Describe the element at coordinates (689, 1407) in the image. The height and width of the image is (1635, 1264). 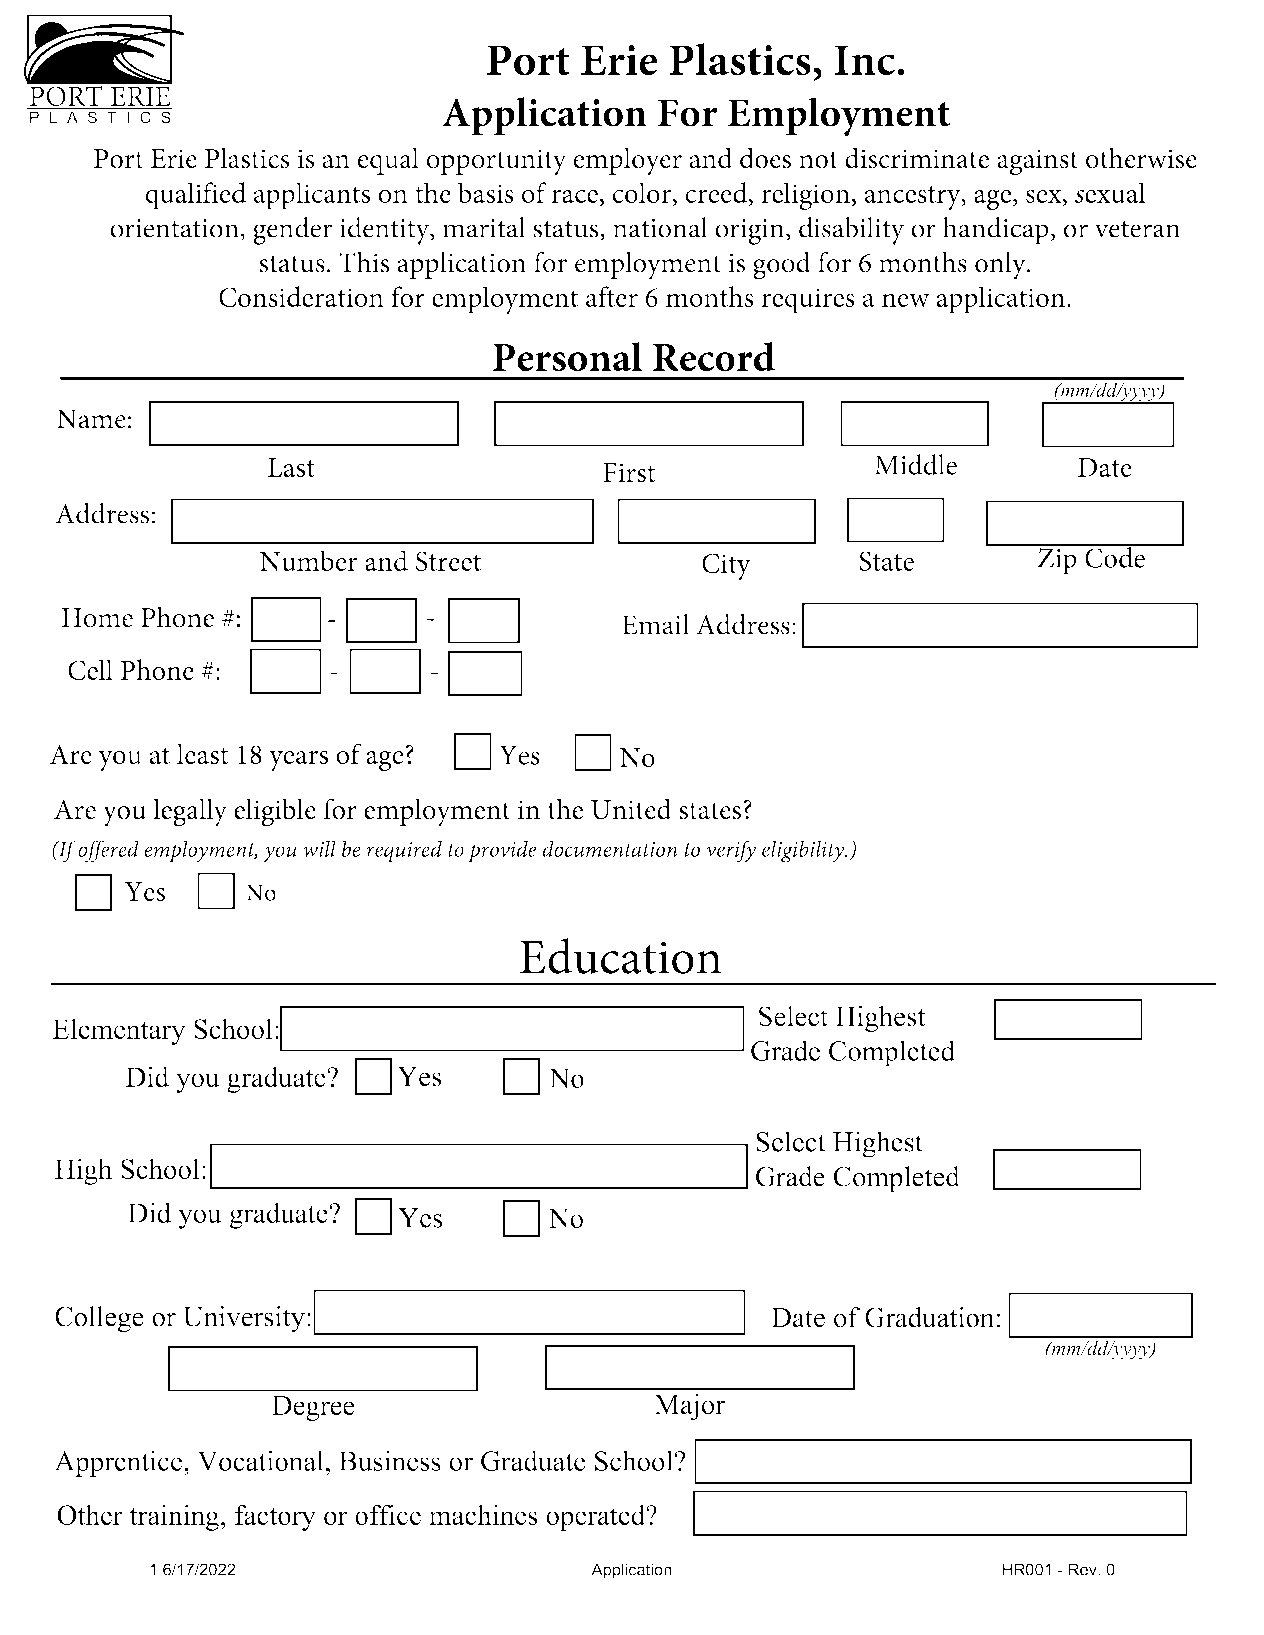
I see `Major` at that location.
